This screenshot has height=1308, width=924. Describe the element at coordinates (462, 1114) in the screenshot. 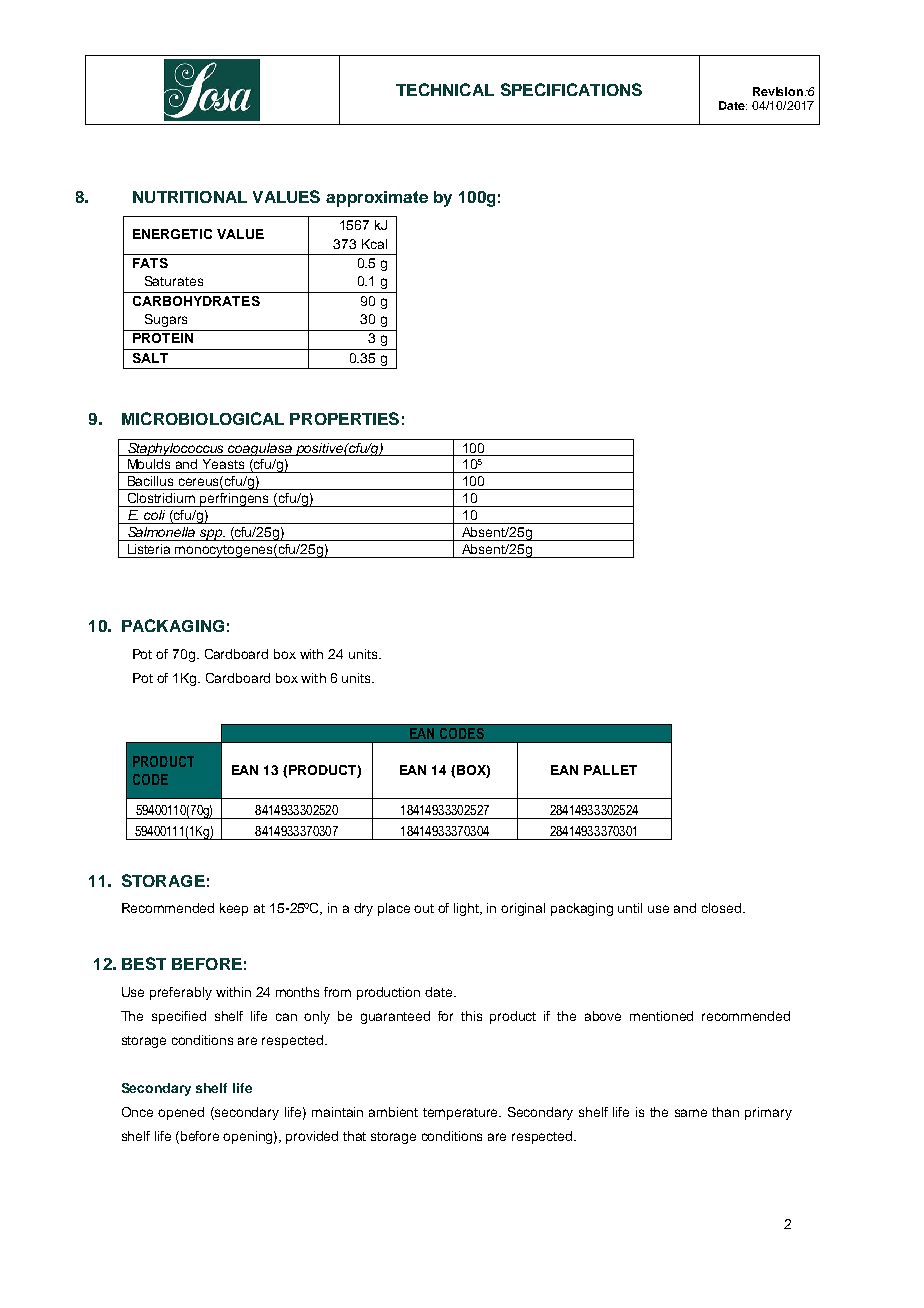

I see `temperature` at that location.
